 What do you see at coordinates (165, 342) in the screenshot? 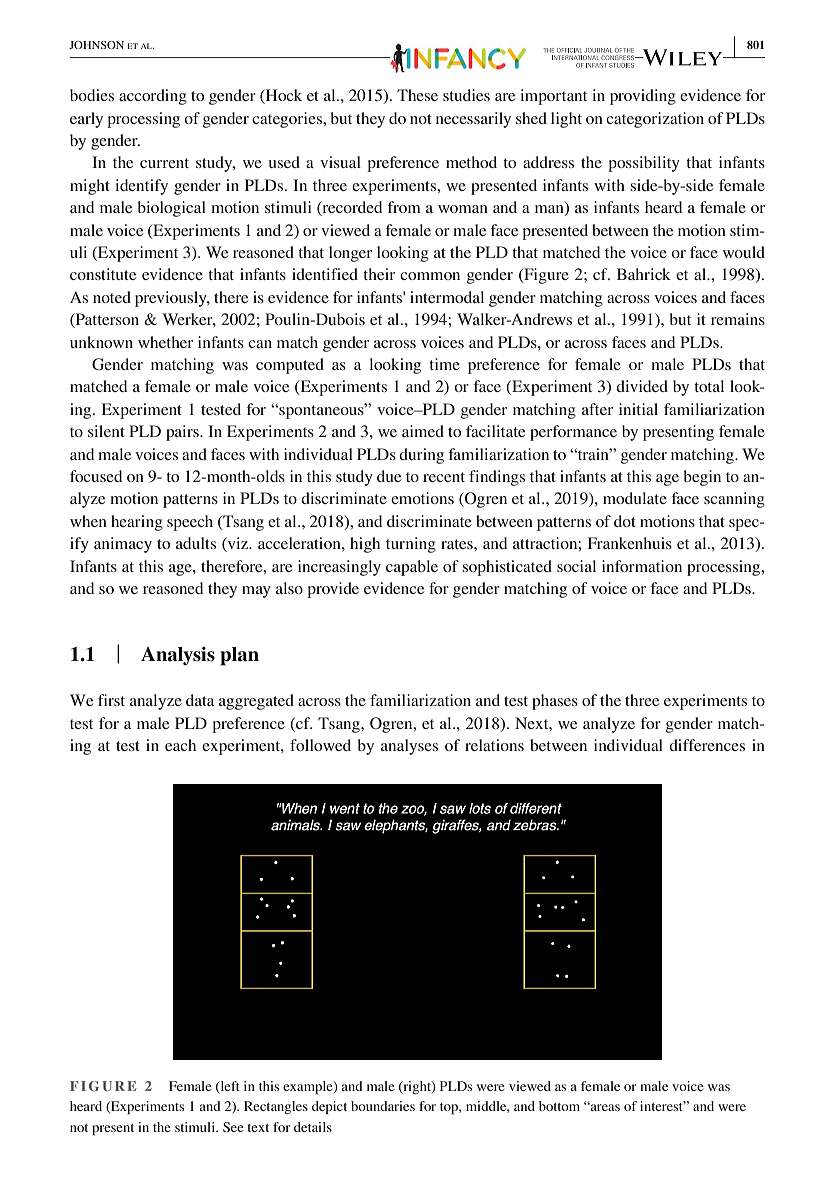
I see `whether` at bounding box center [165, 342].
